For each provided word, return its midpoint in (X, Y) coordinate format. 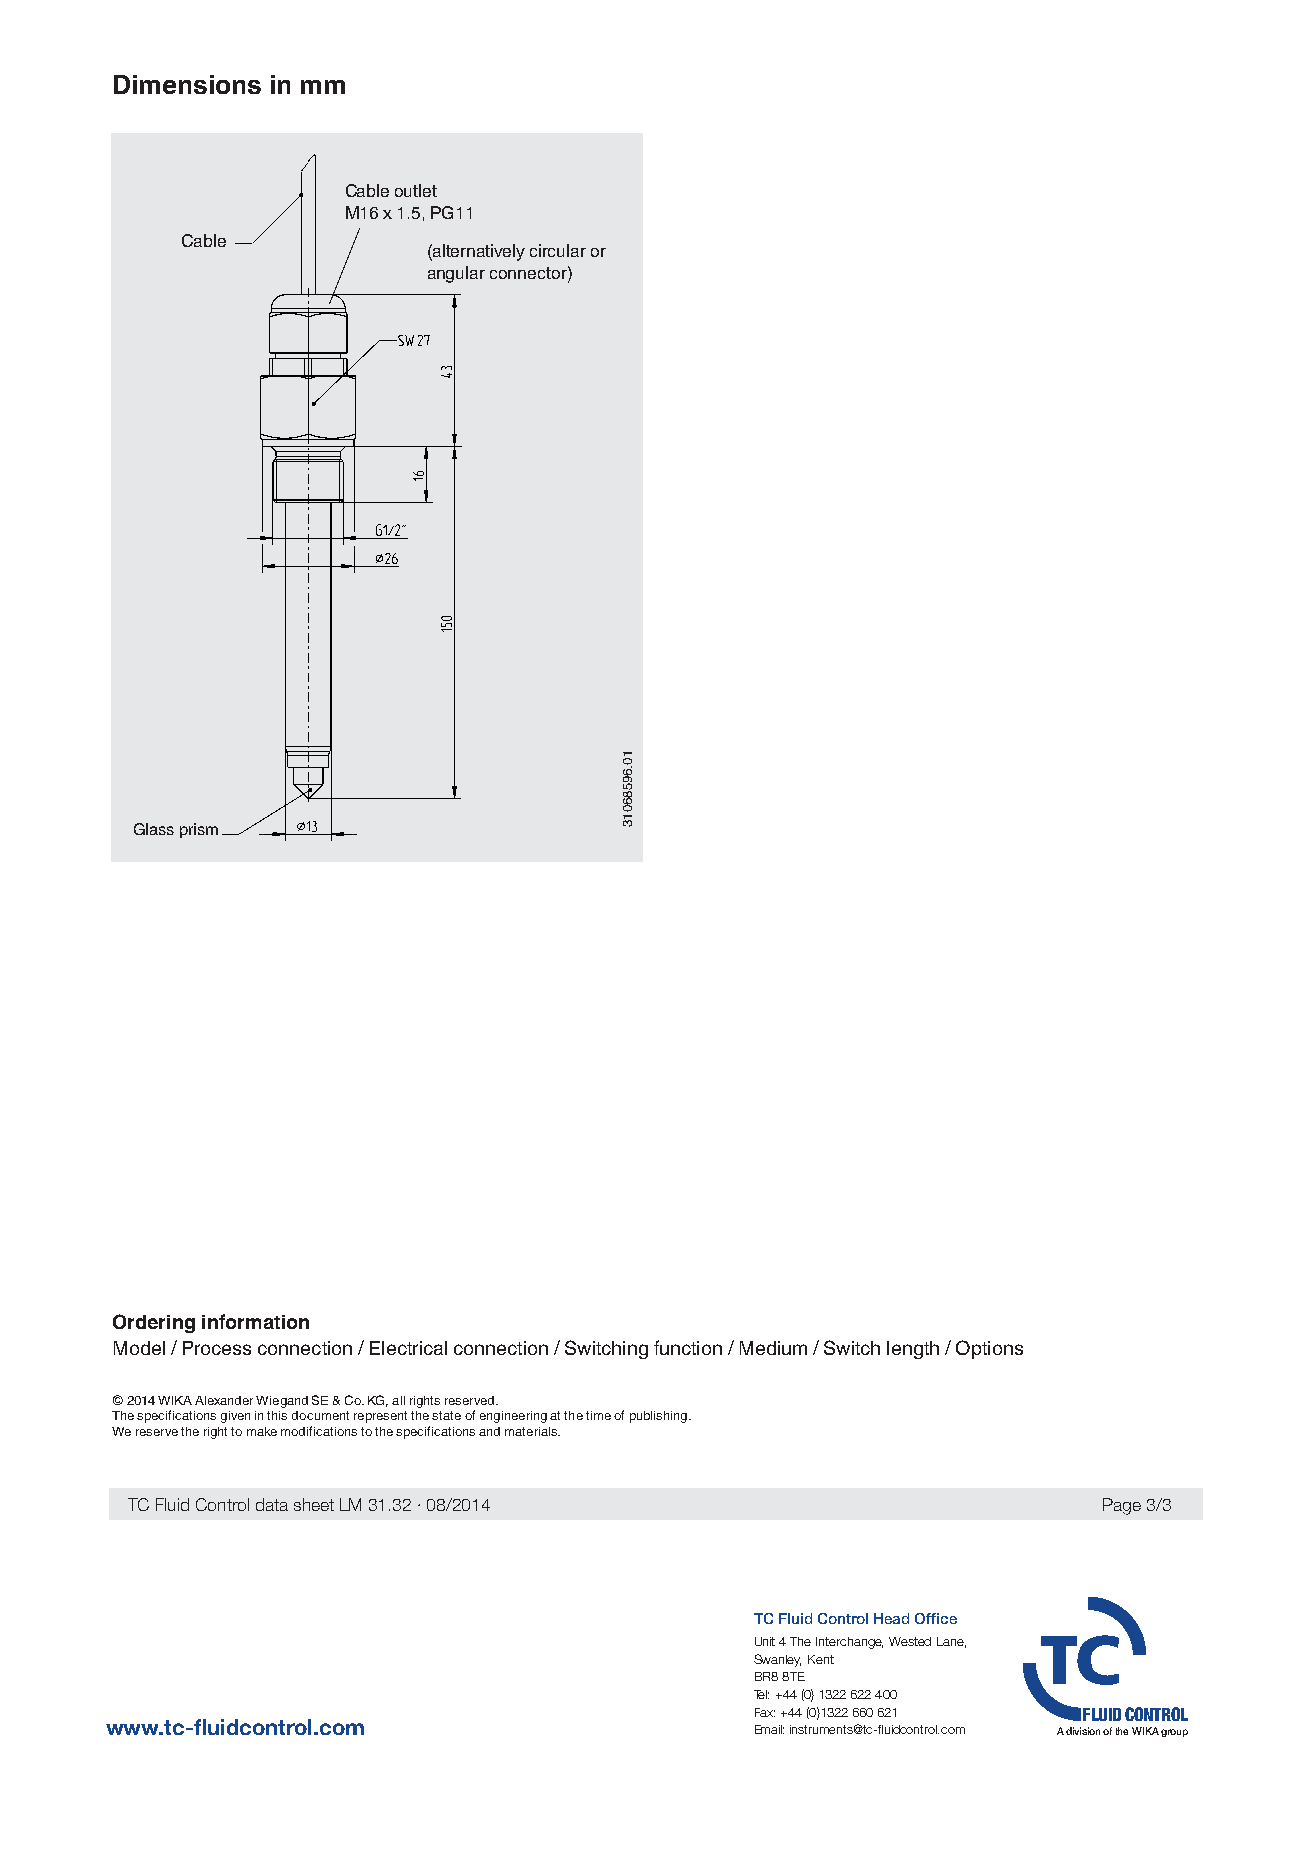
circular (558, 250)
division (1083, 1731)
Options (989, 1349)
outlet (416, 190)
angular (456, 274)
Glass (154, 829)
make (262, 1431)
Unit (765, 1641)
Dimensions (187, 84)
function (688, 1347)
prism (199, 830)
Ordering (154, 1323)
